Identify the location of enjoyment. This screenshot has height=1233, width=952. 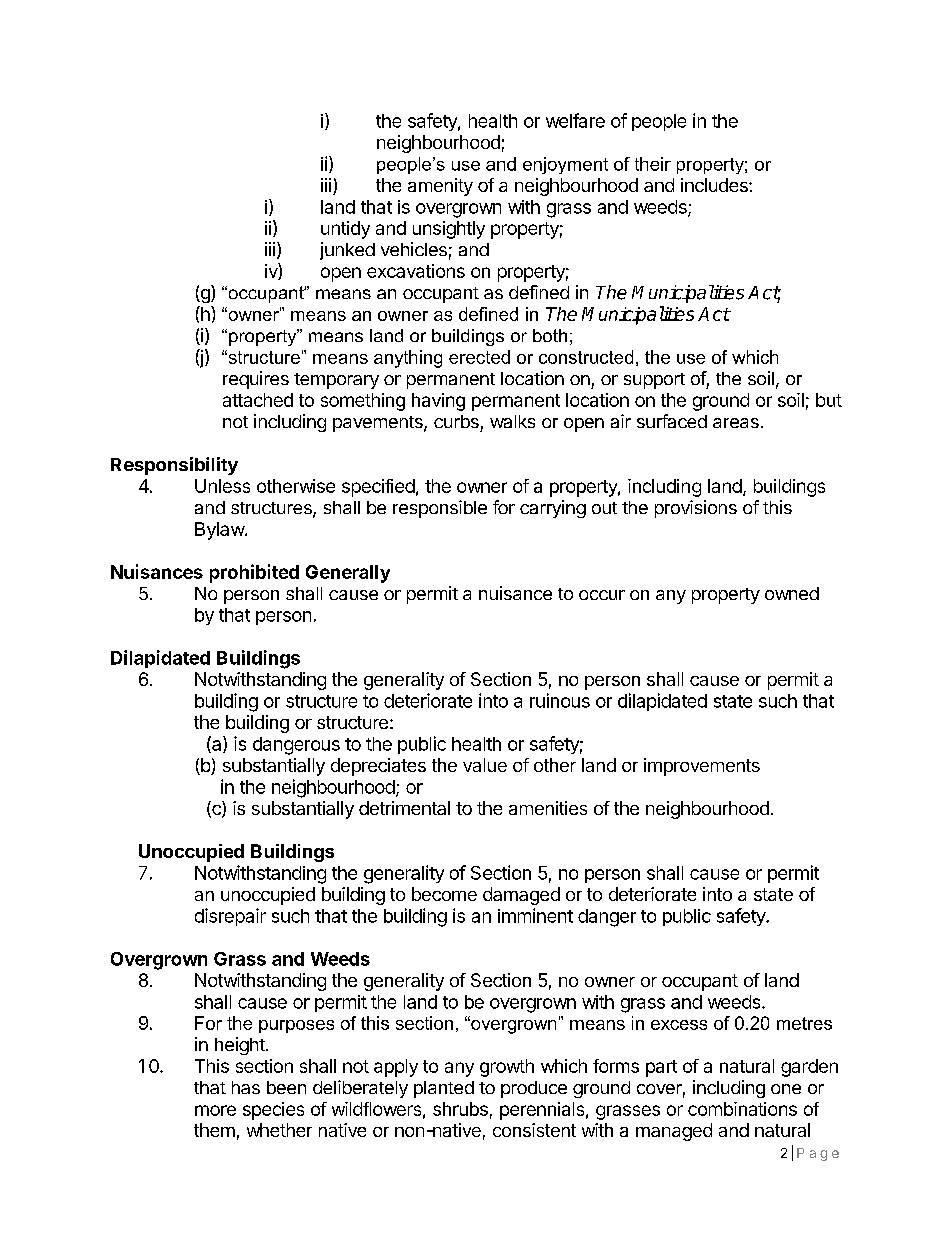
(565, 165).
